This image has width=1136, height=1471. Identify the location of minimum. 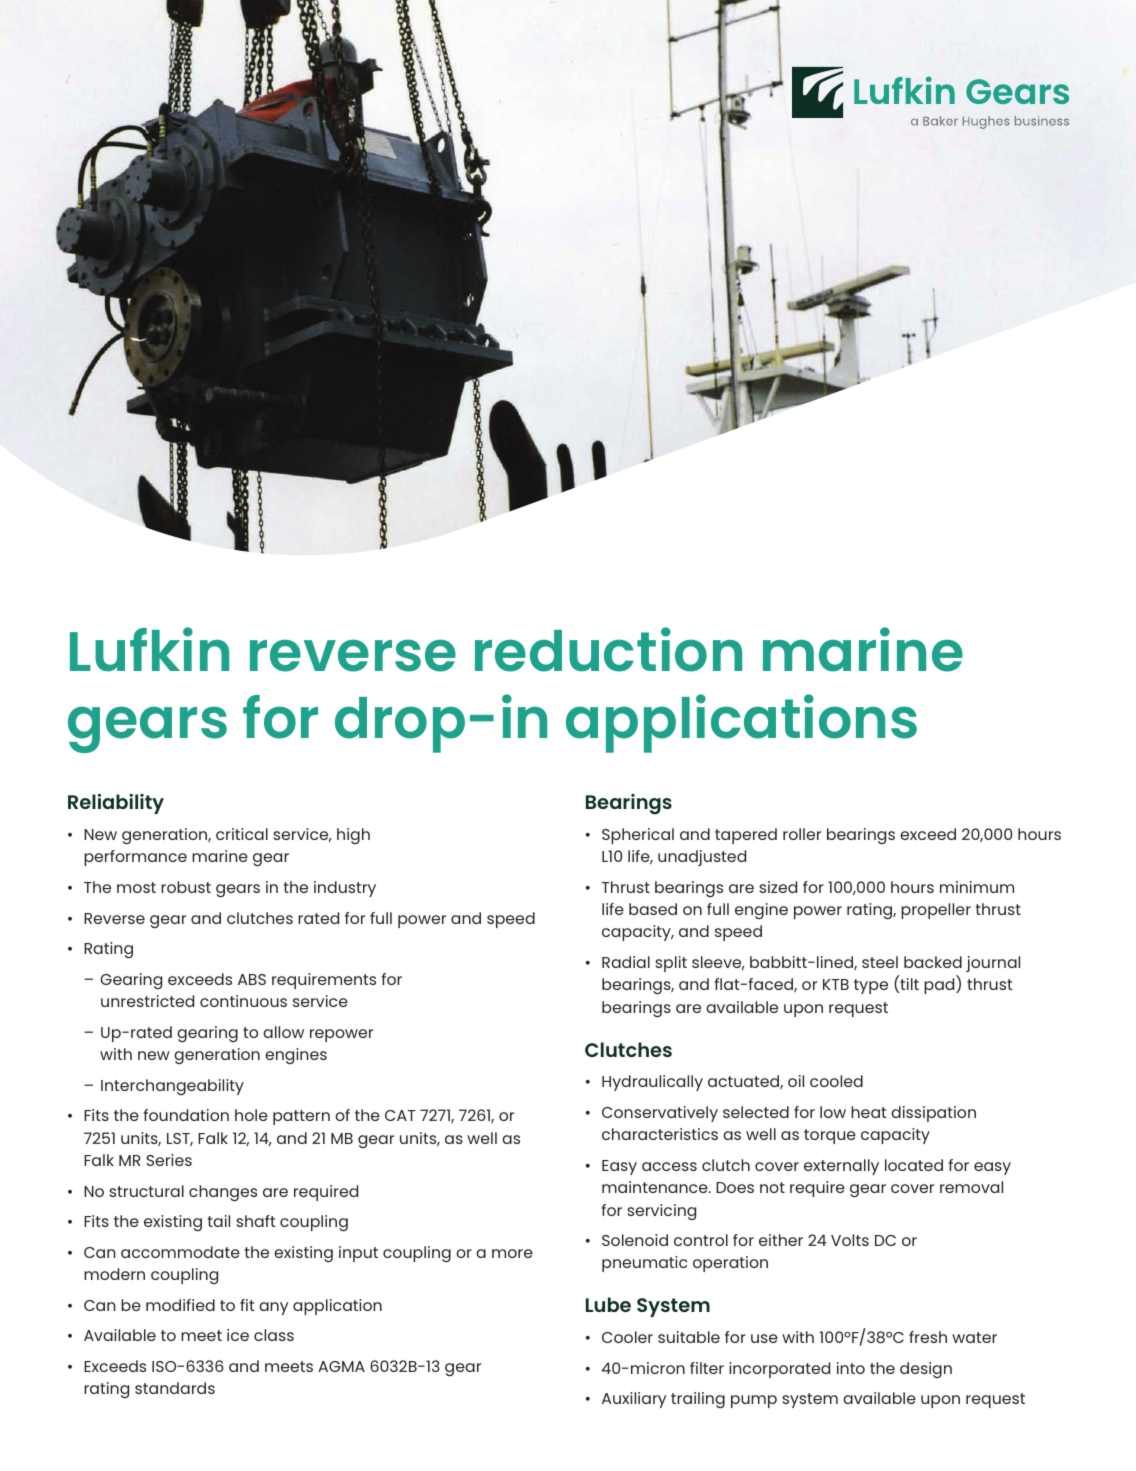
(977, 887).
